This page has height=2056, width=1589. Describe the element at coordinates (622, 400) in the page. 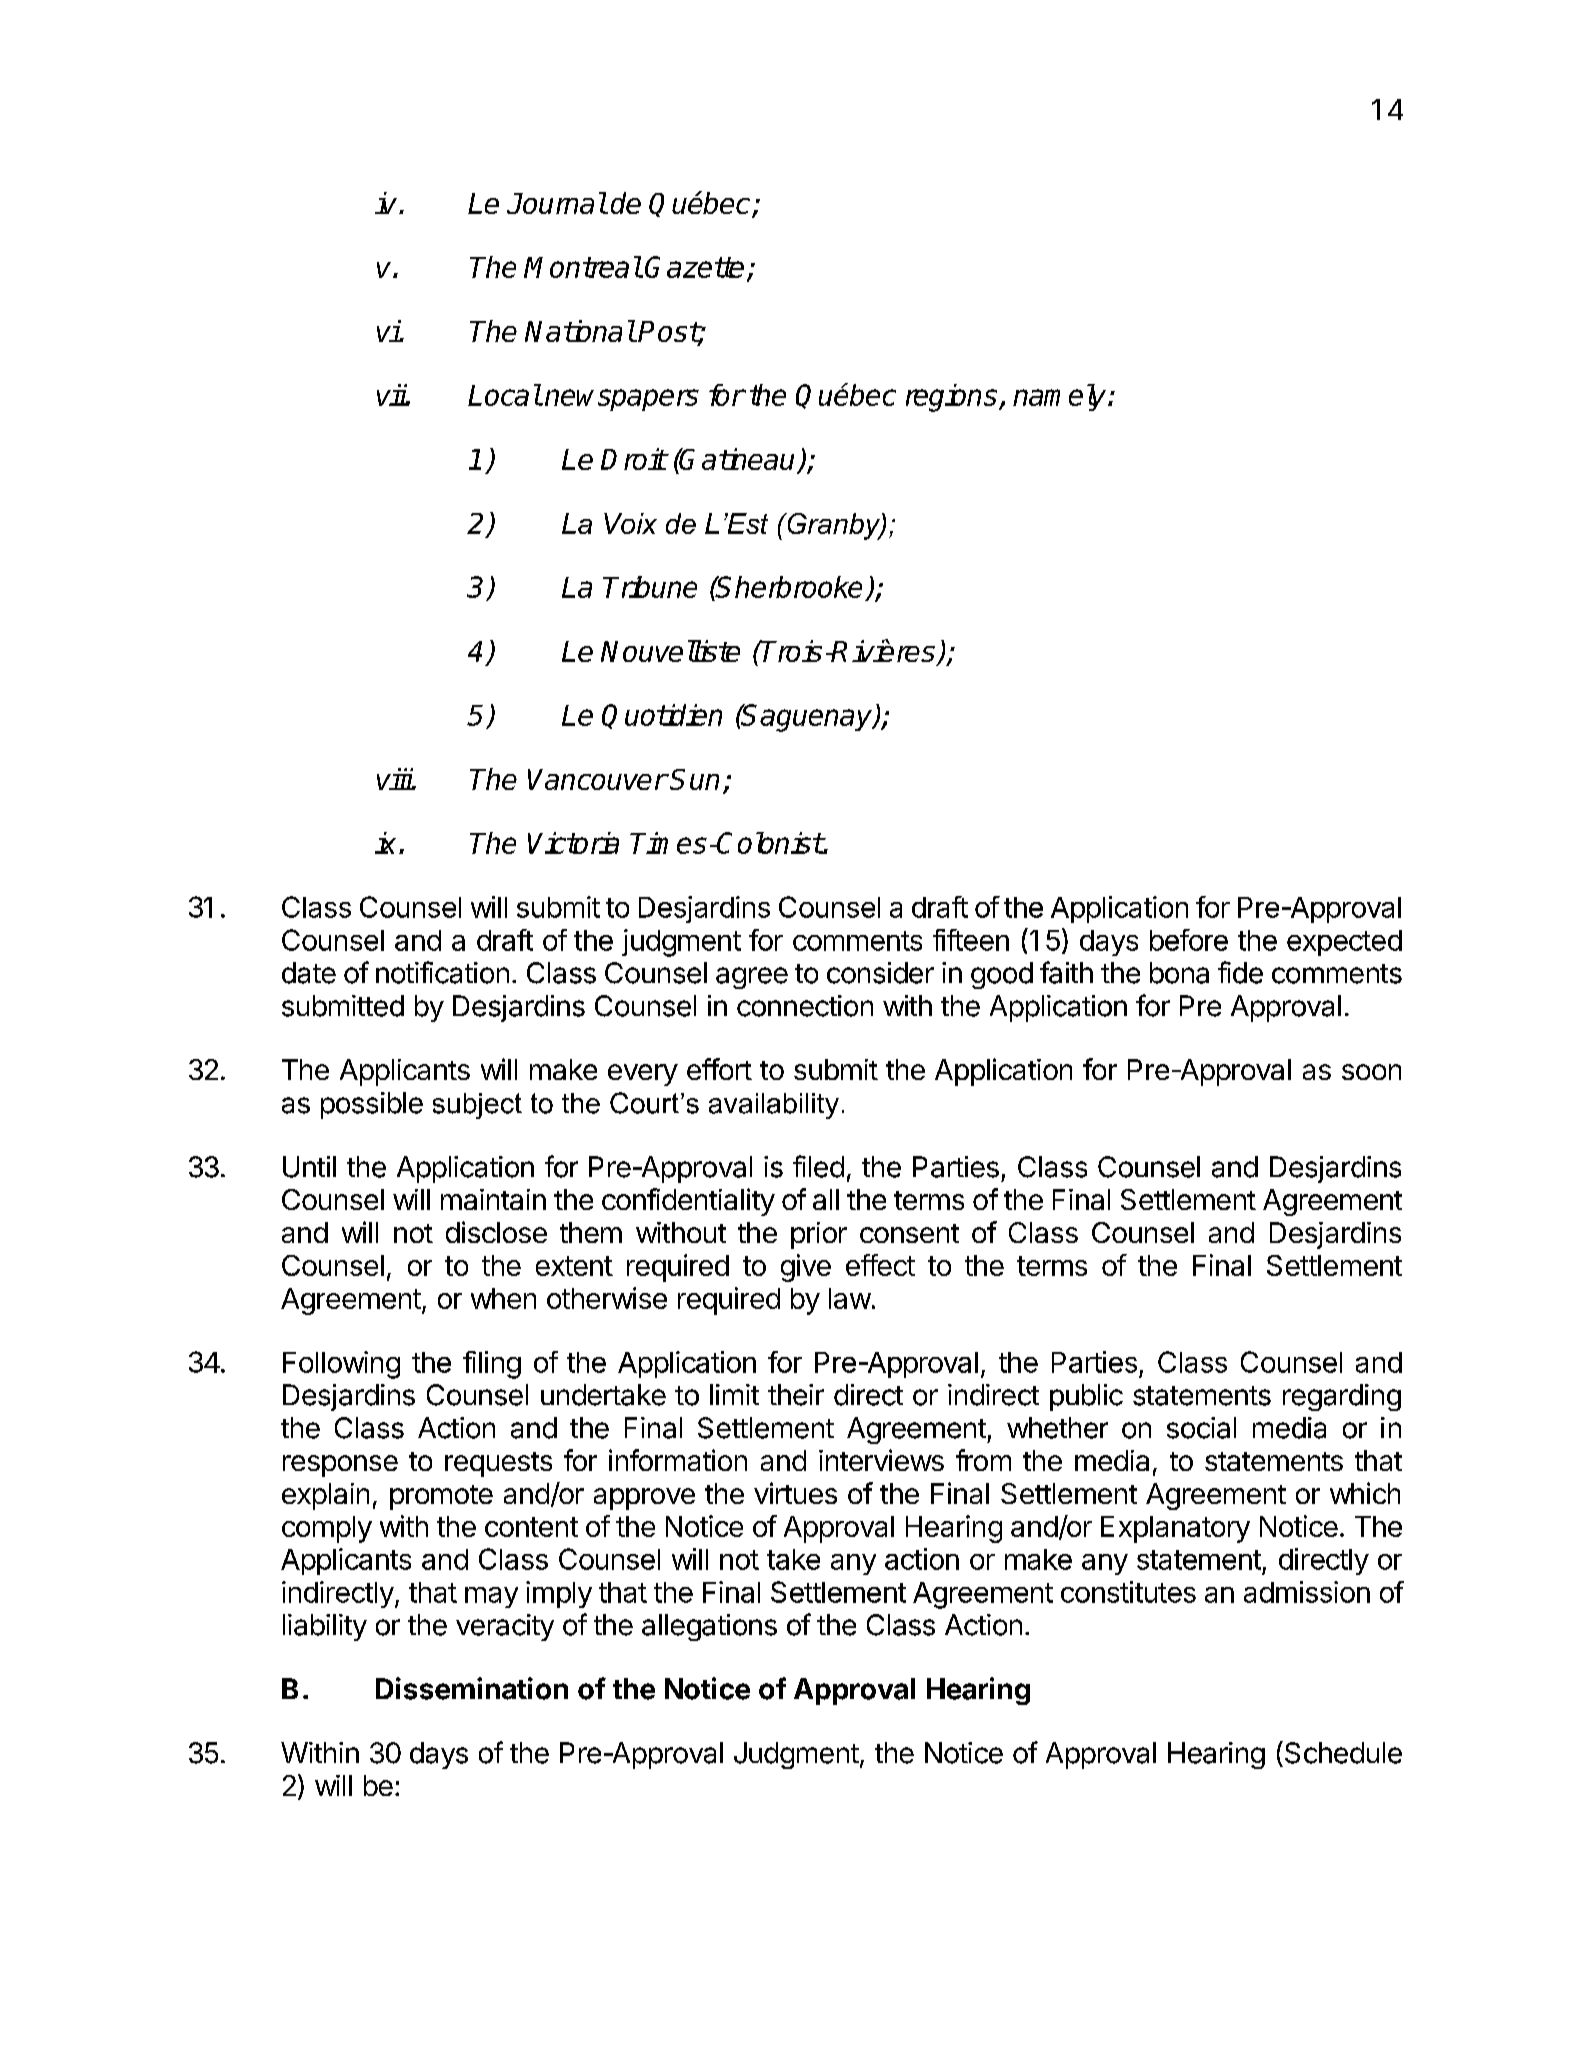

I see `newspapers` at that location.
